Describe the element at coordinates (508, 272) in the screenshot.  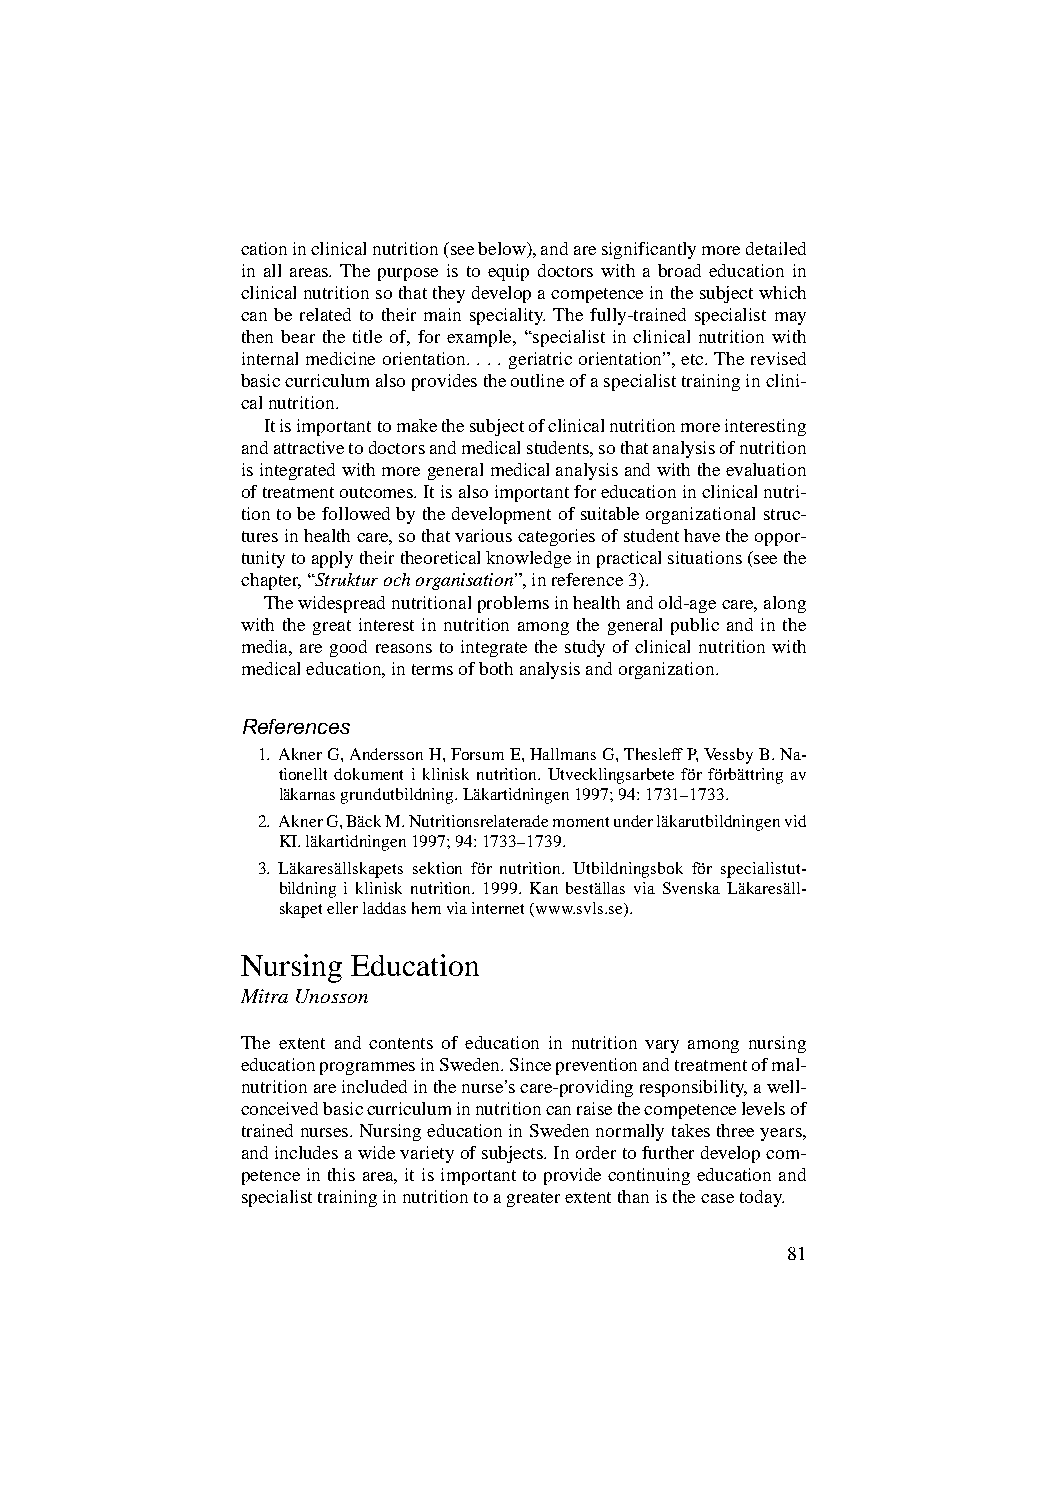
I see `equip` at that location.
